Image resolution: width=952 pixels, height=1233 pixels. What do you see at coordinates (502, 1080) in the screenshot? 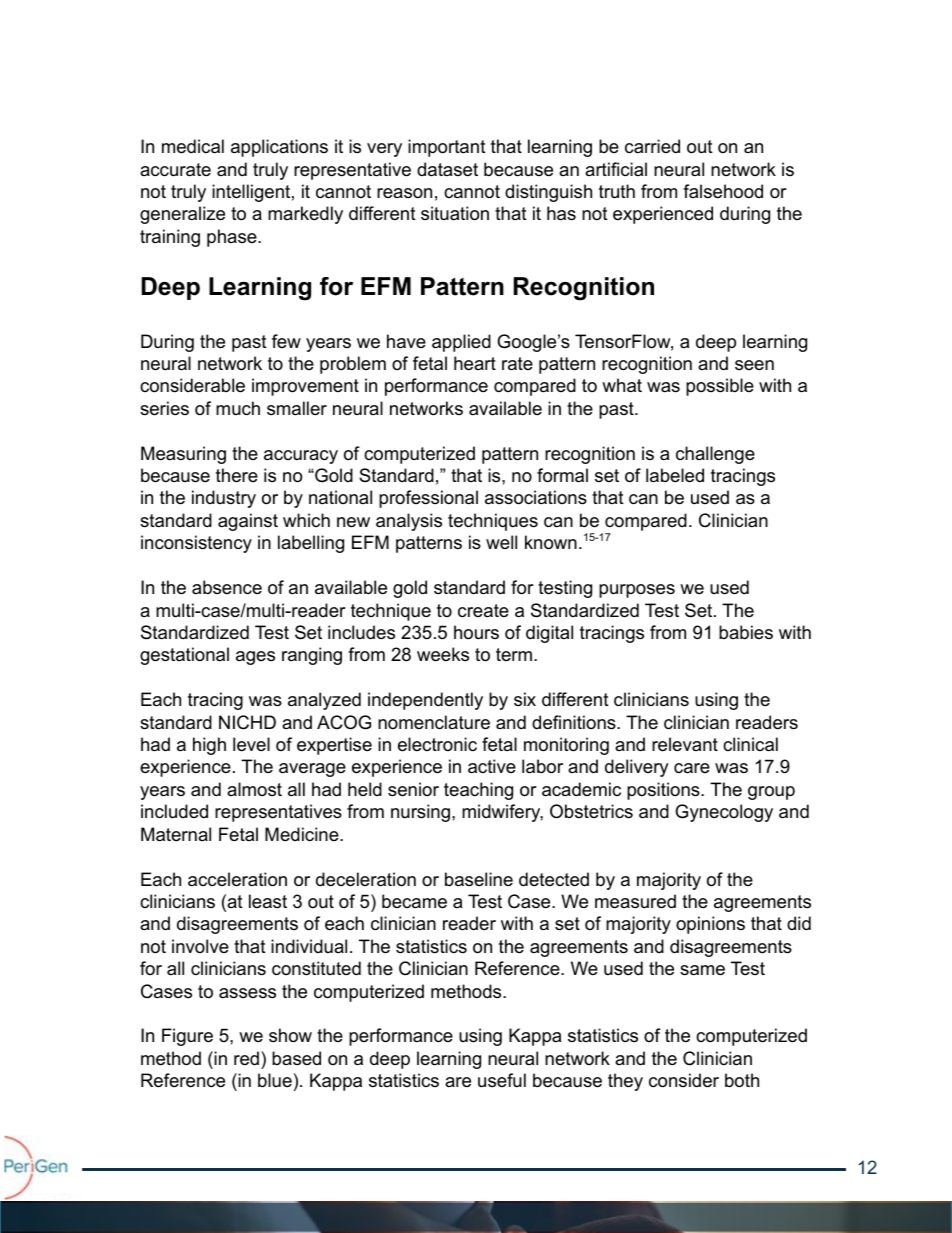
I see `useful` at bounding box center [502, 1080].
